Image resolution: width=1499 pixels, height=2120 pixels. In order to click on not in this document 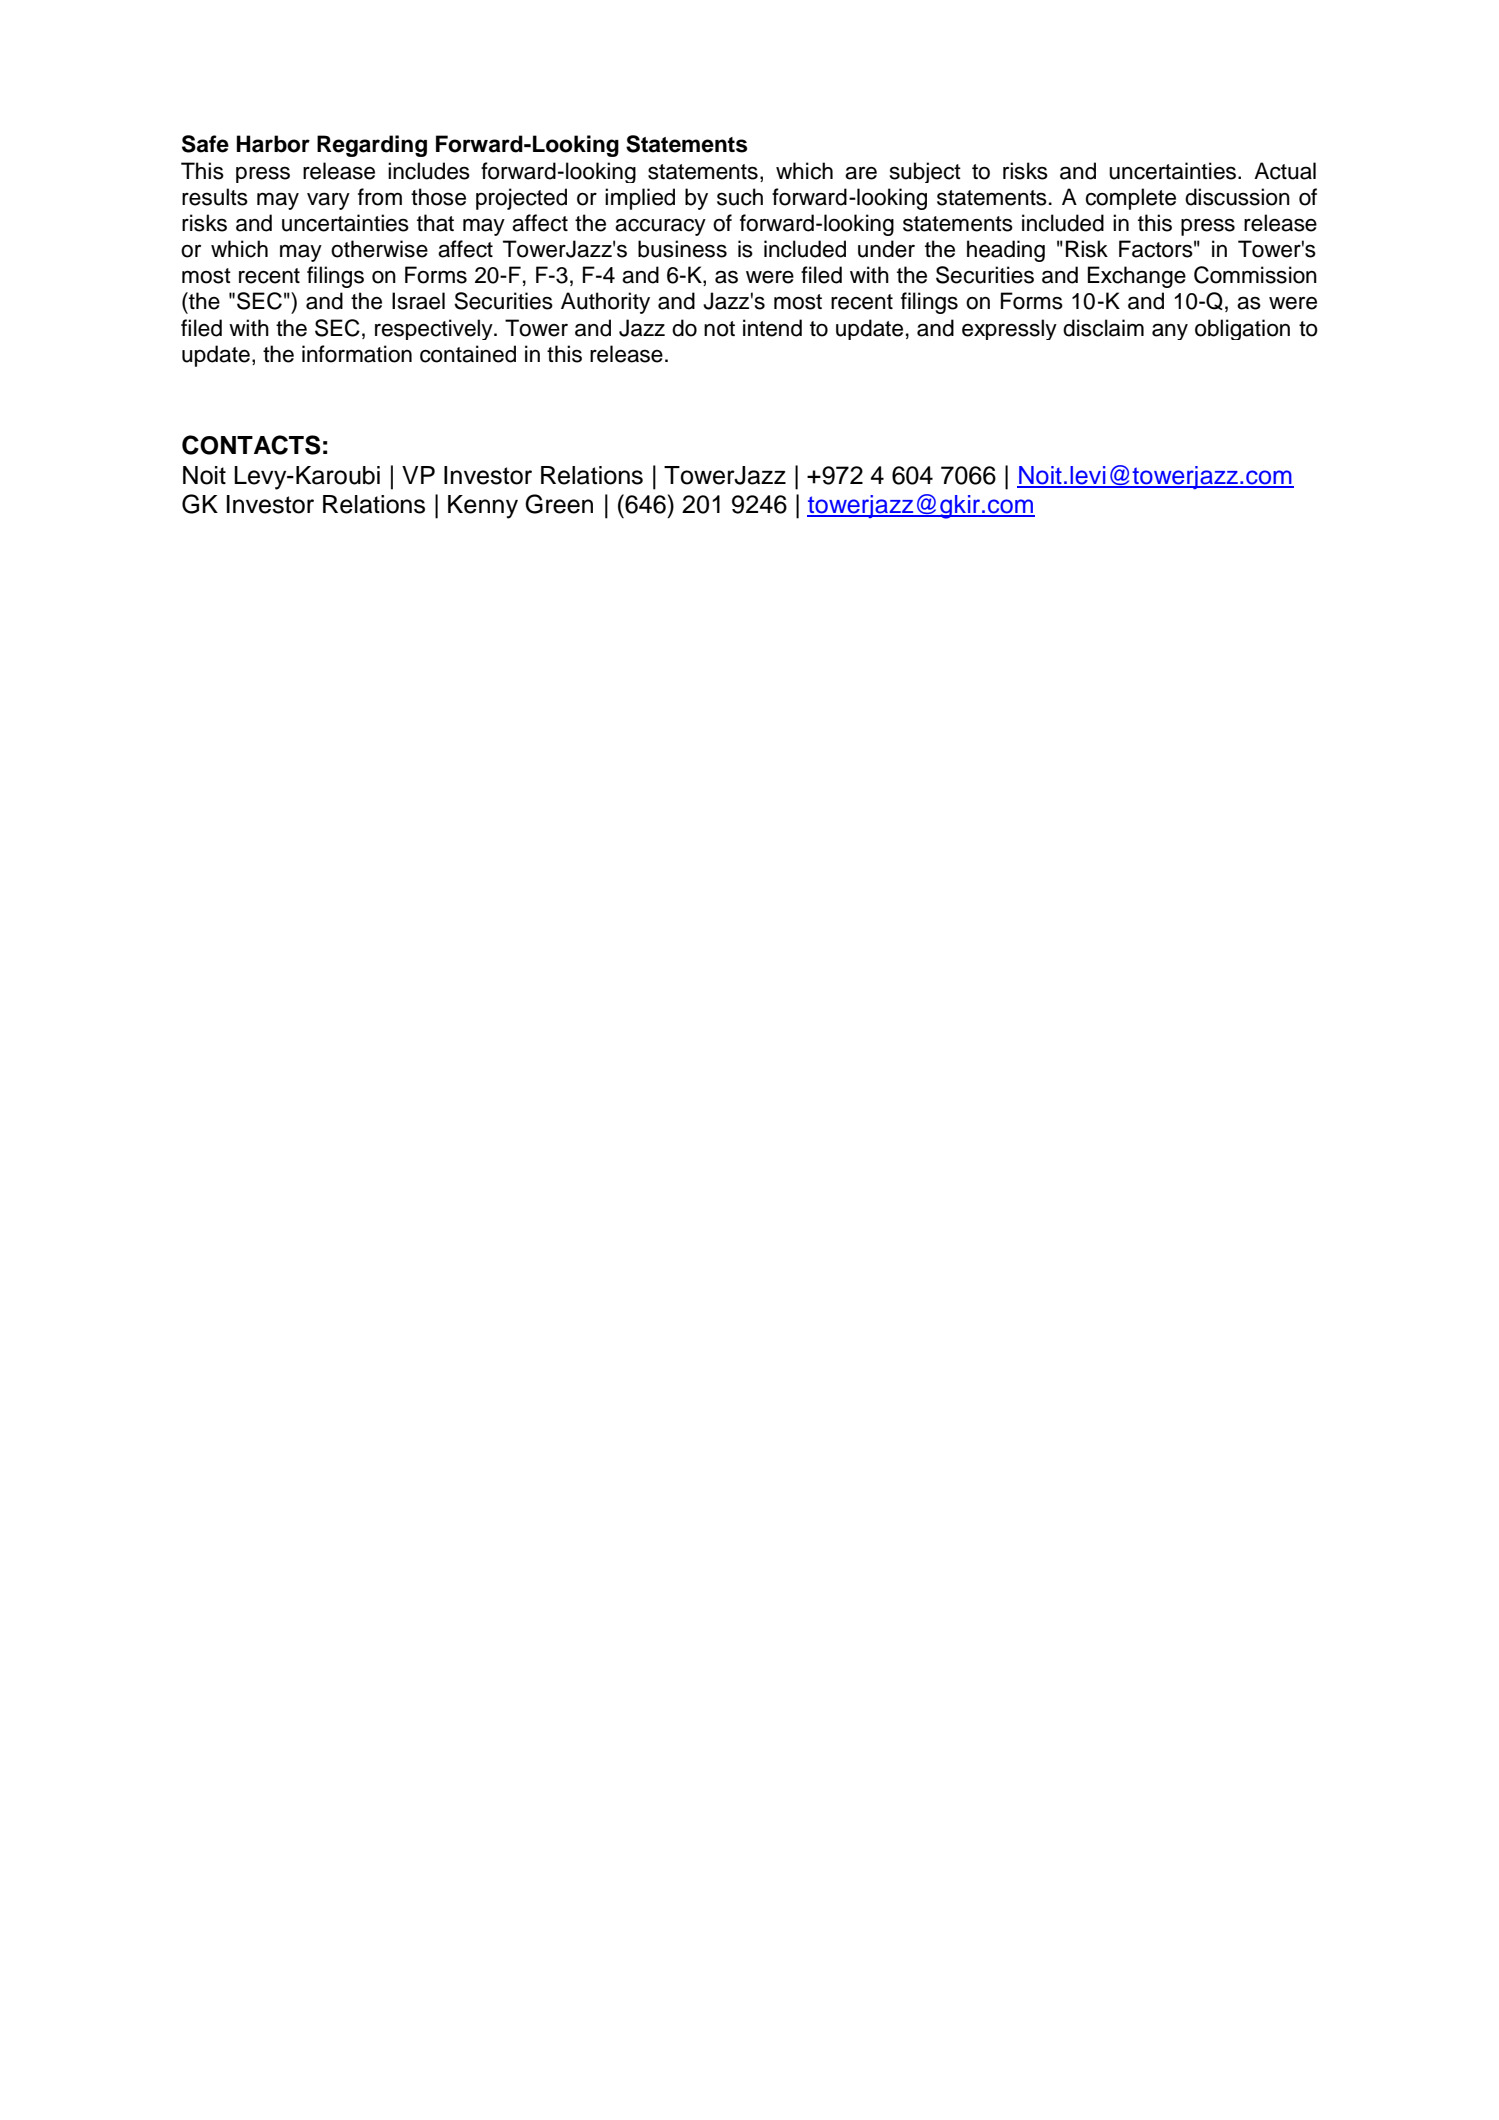, I will do `click(719, 329)`.
